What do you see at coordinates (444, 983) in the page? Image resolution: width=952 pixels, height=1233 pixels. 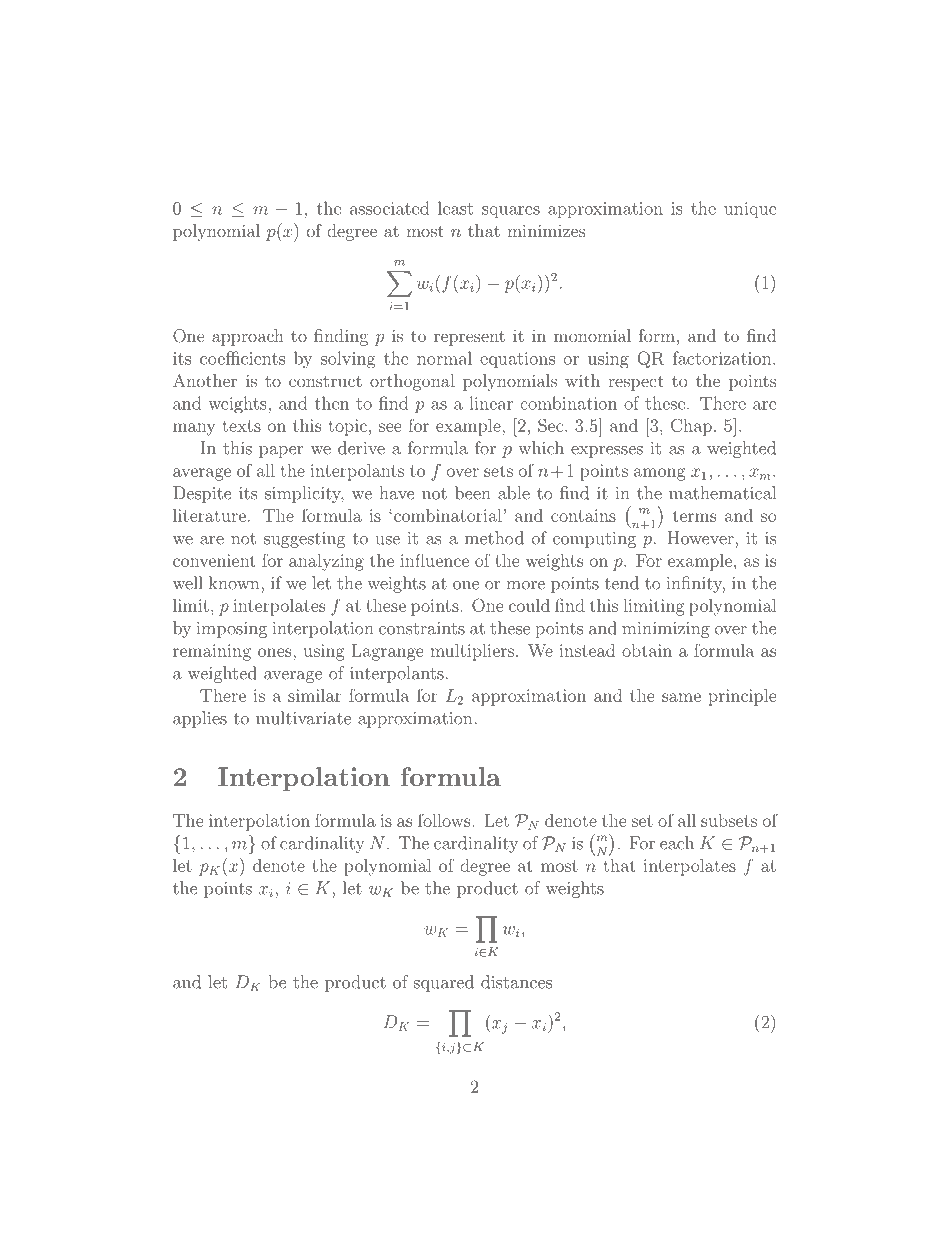 I see `squared` at bounding box center [444, 983].
